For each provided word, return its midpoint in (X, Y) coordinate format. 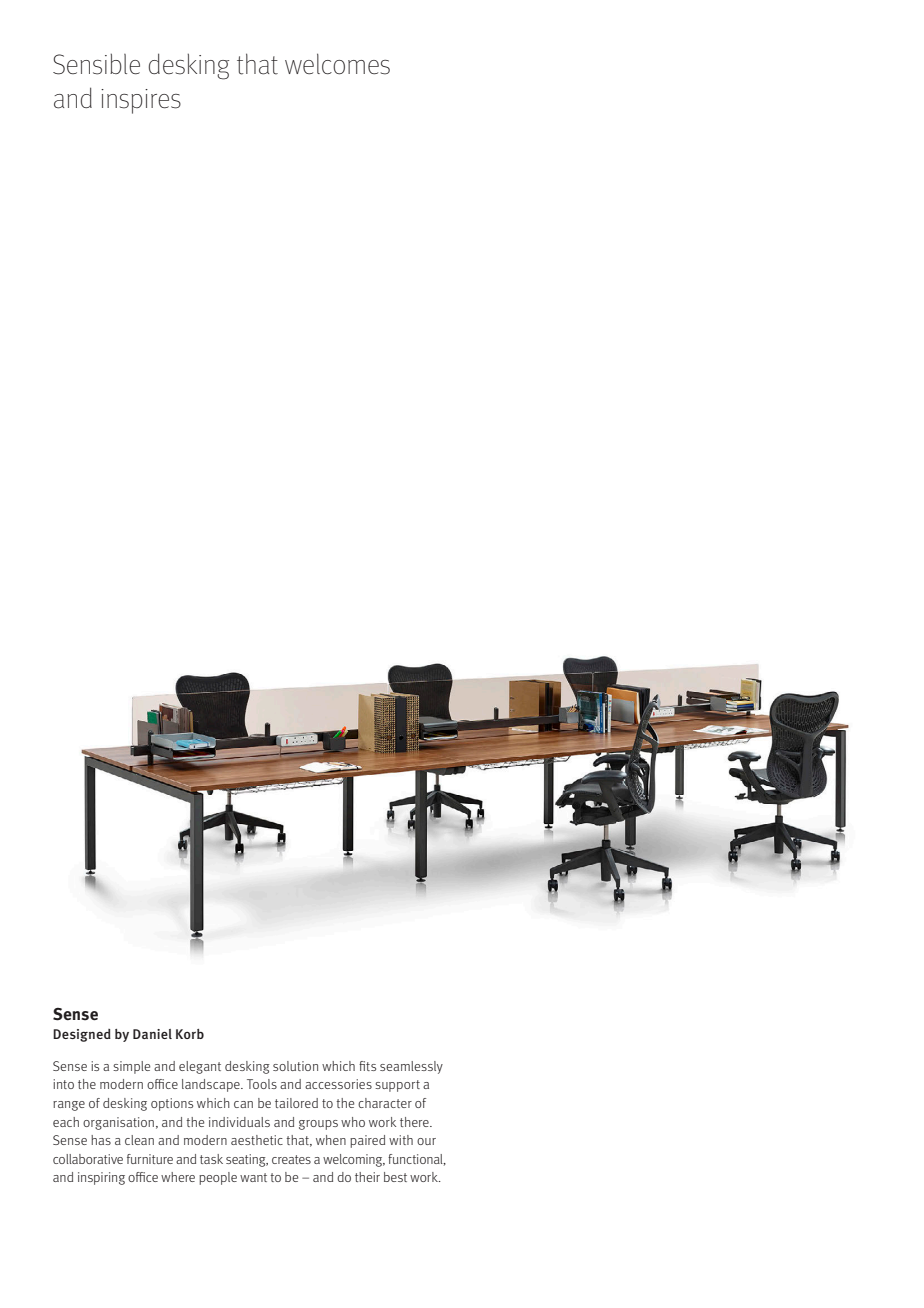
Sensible (96, 64)
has (101, 1140)
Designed (82, 1035)
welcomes (337, 64)
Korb (190, 1034)
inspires (141, 101)
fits (367, 1066)
